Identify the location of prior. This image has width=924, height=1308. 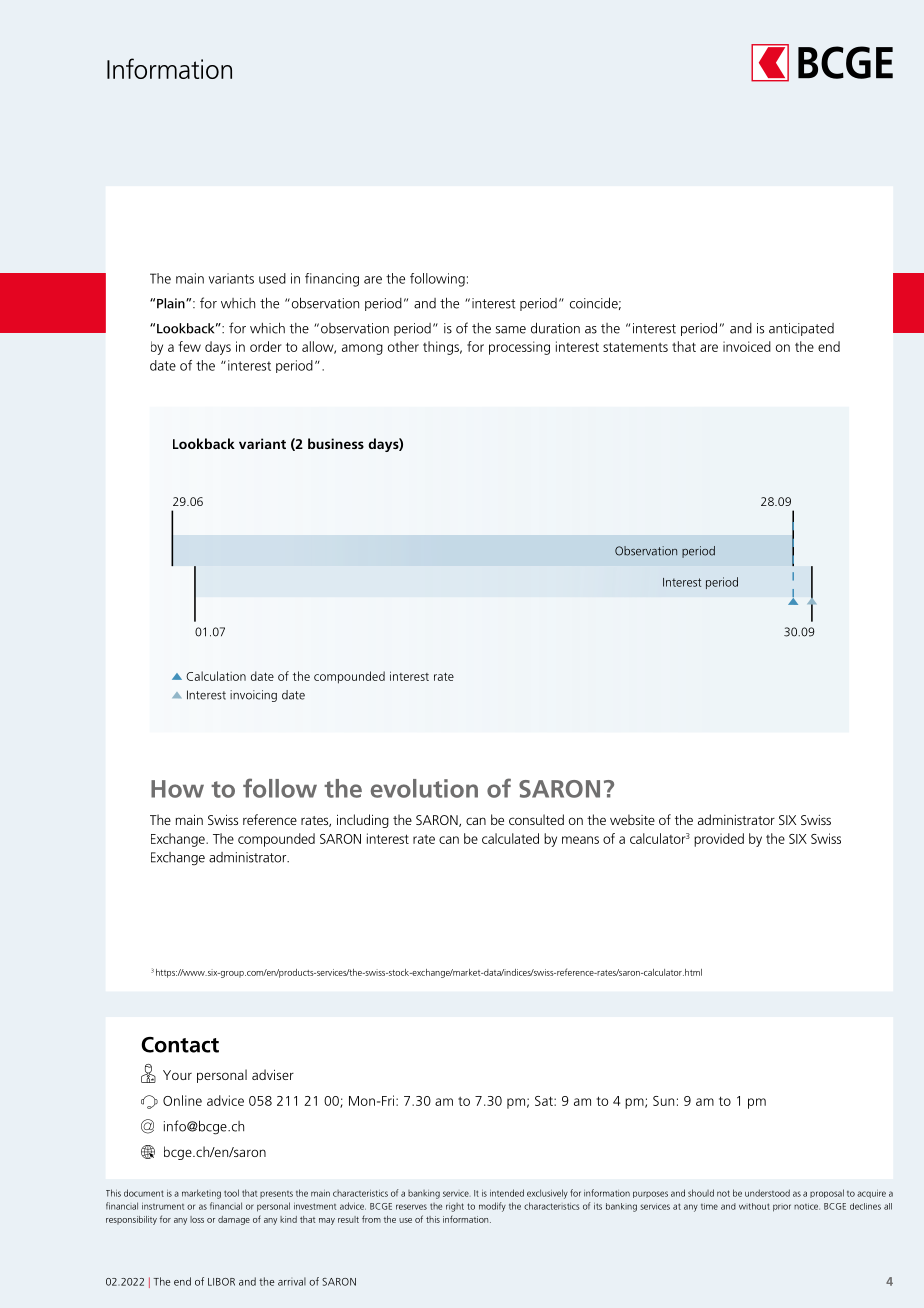
(782, 1208).
